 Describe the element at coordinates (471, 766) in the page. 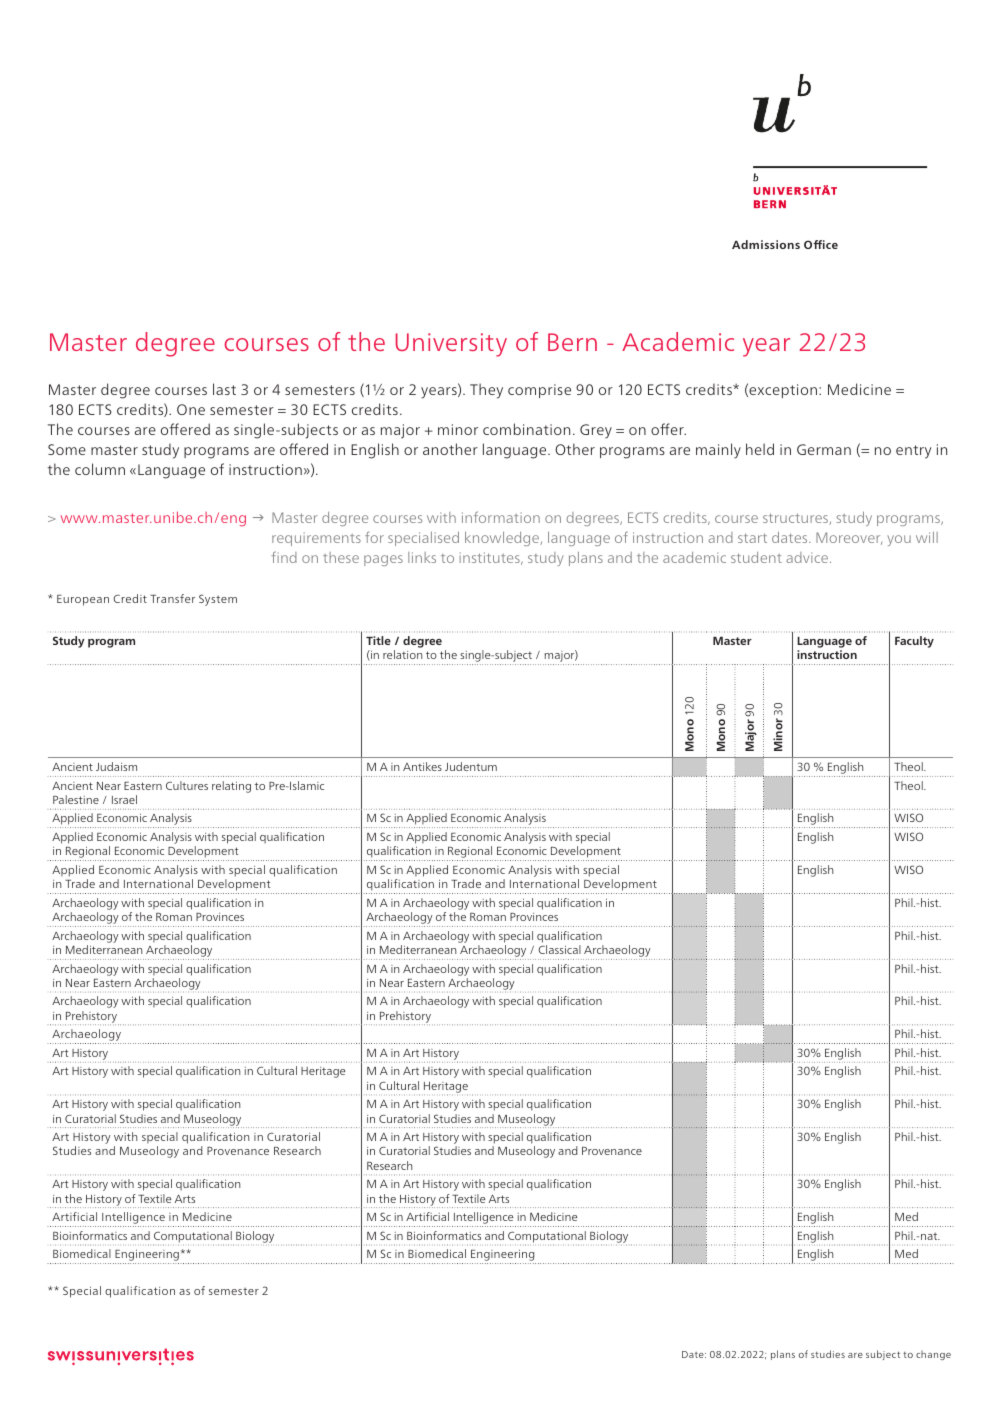

I see `Judentum` at that location.
